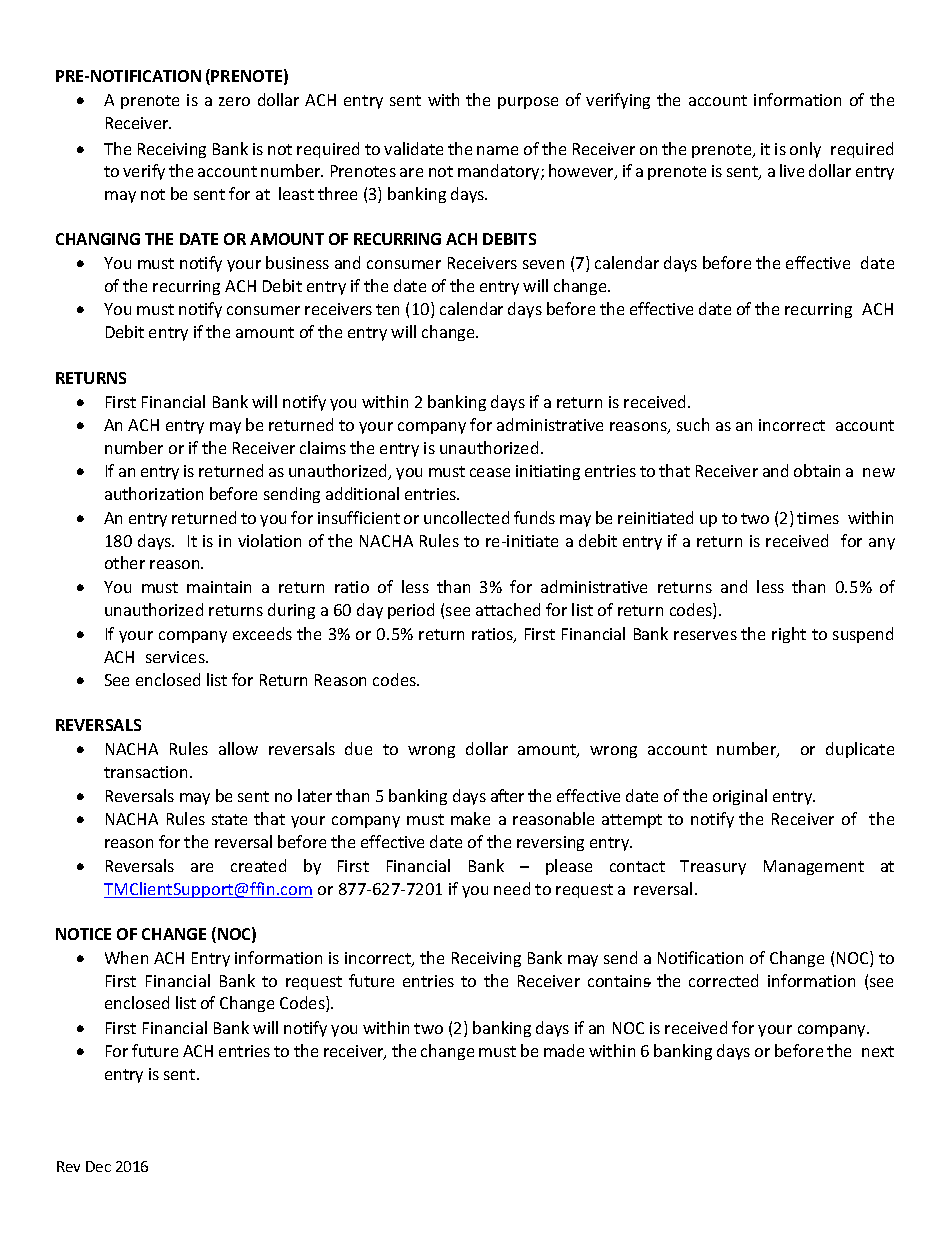 The width and height of the image is (952, 1233). I want to click on name, so click(497, 150).
